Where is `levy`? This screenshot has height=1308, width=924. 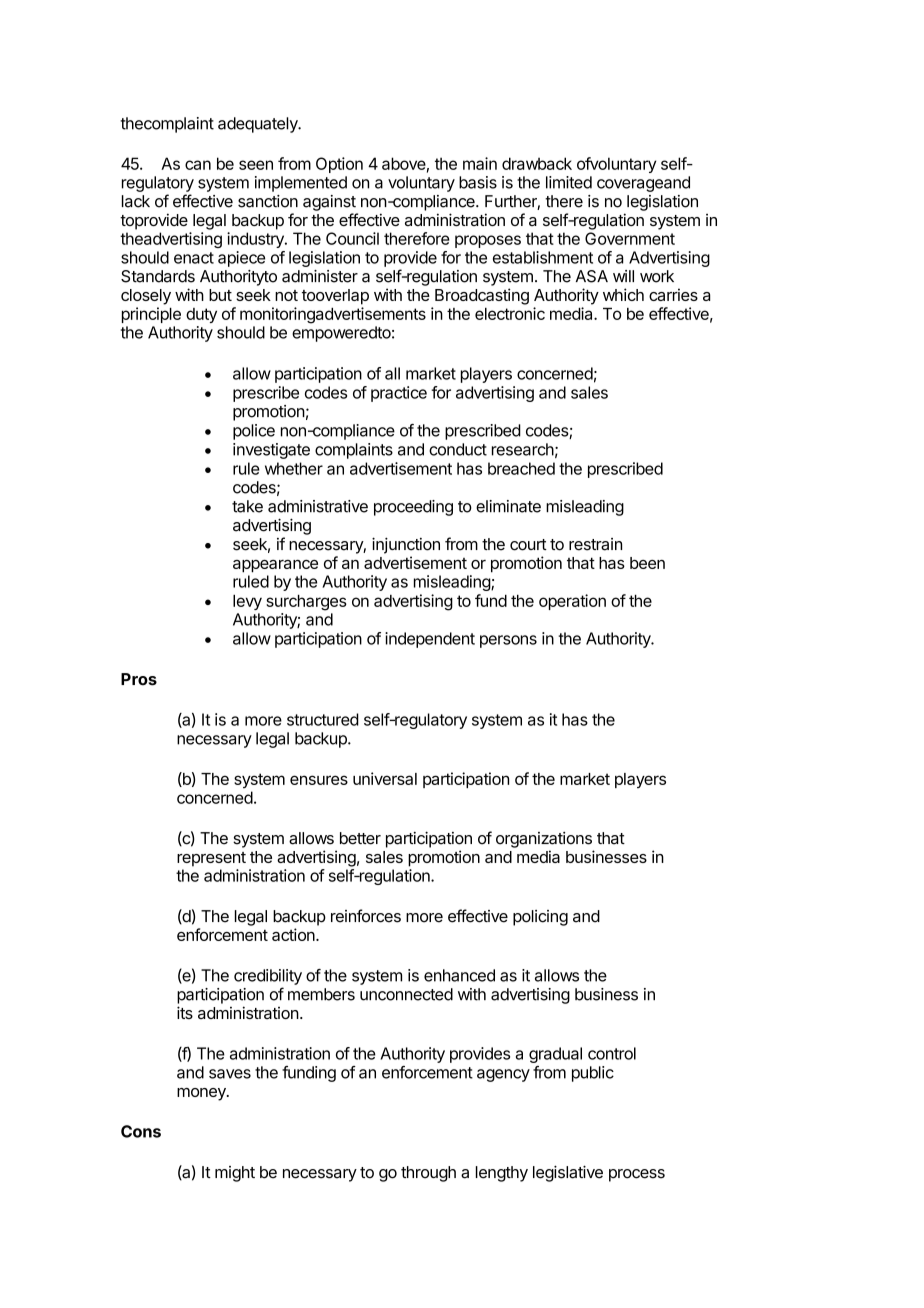 levy is located at coordinates (247, 602).
